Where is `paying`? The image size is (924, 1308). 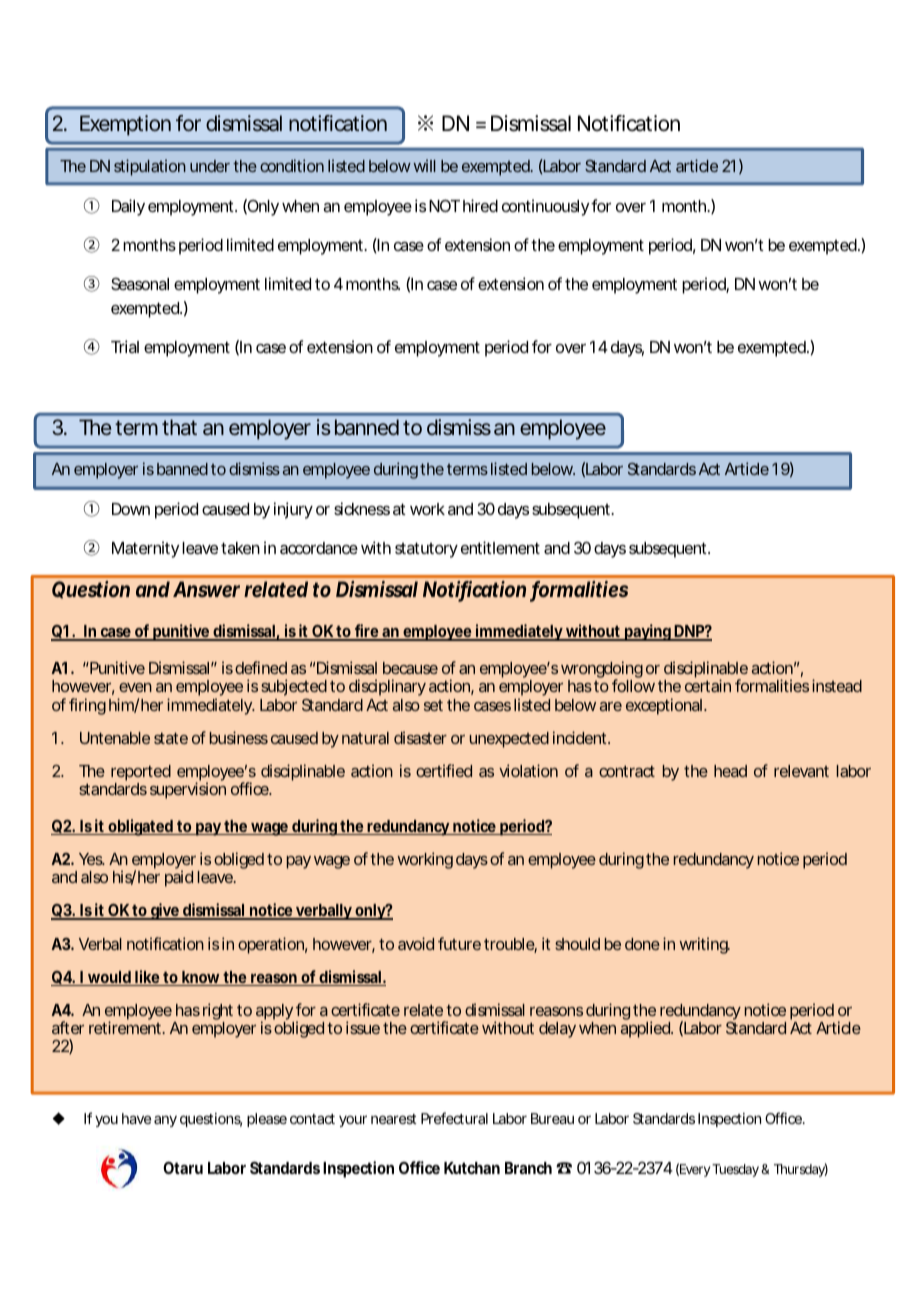
paying is located at coordinates (648, 632).
